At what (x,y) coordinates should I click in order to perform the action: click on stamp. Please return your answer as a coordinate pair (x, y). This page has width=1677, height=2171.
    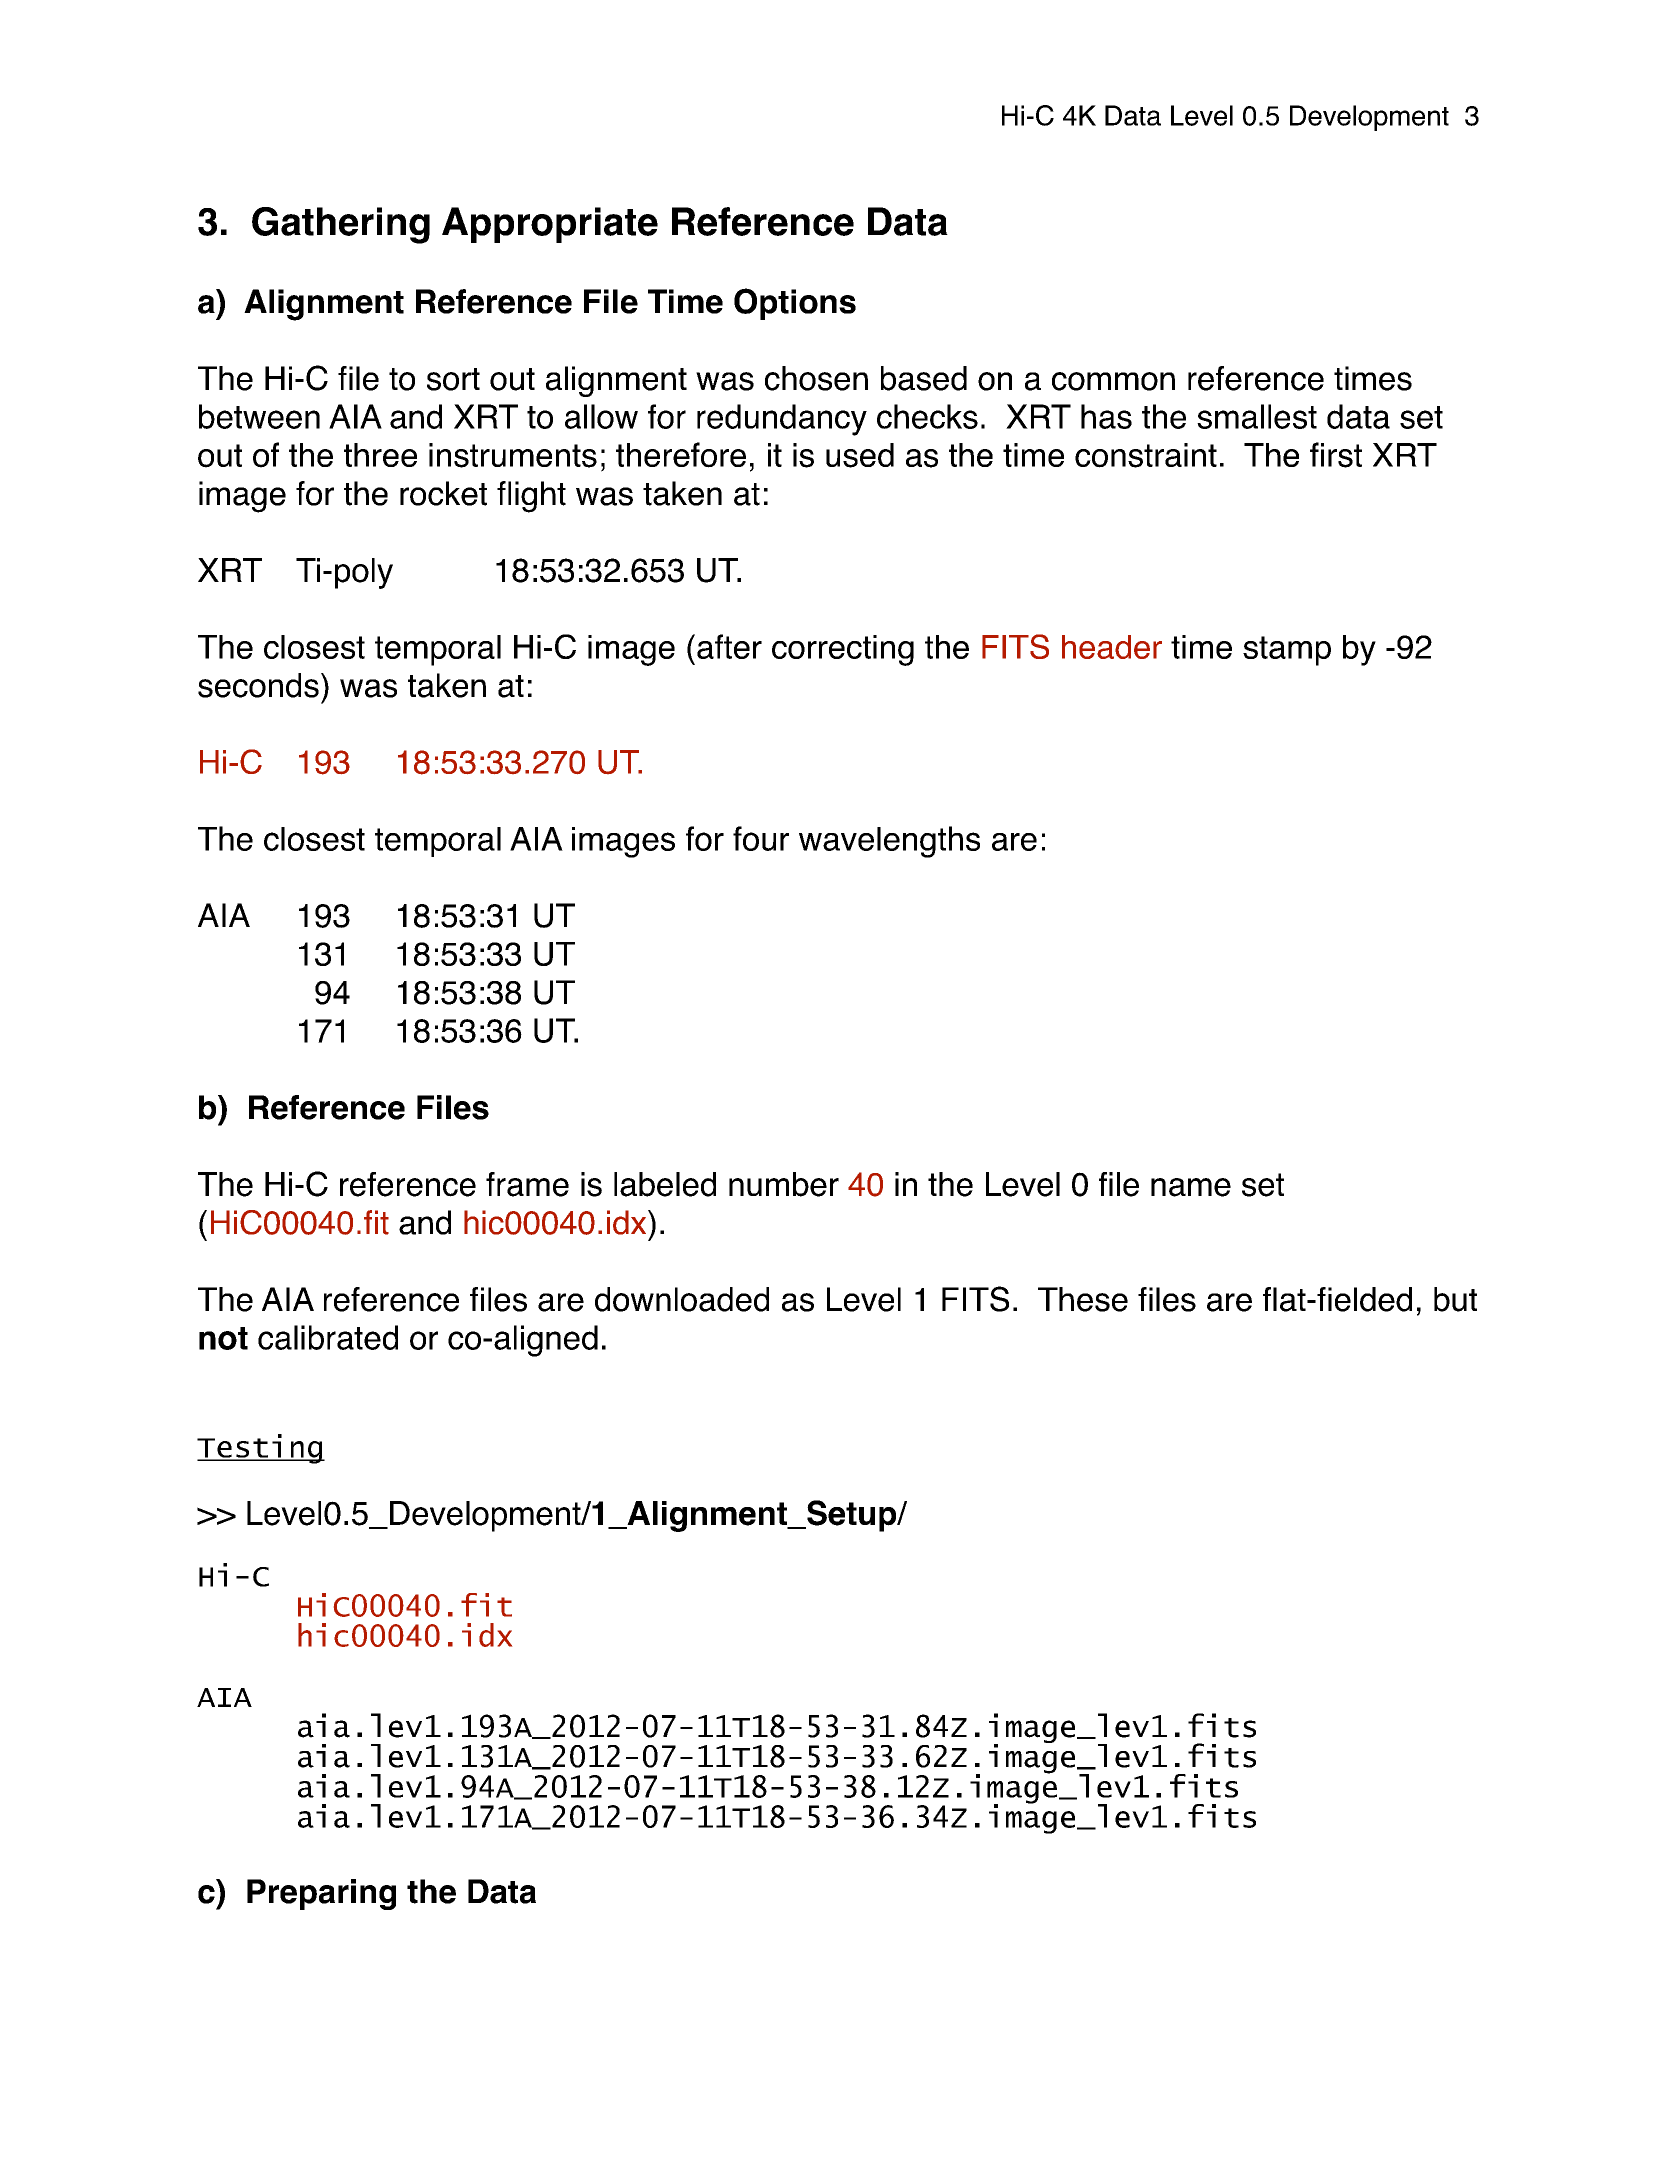
    Looking at the image, I should click on (1287, 651).
